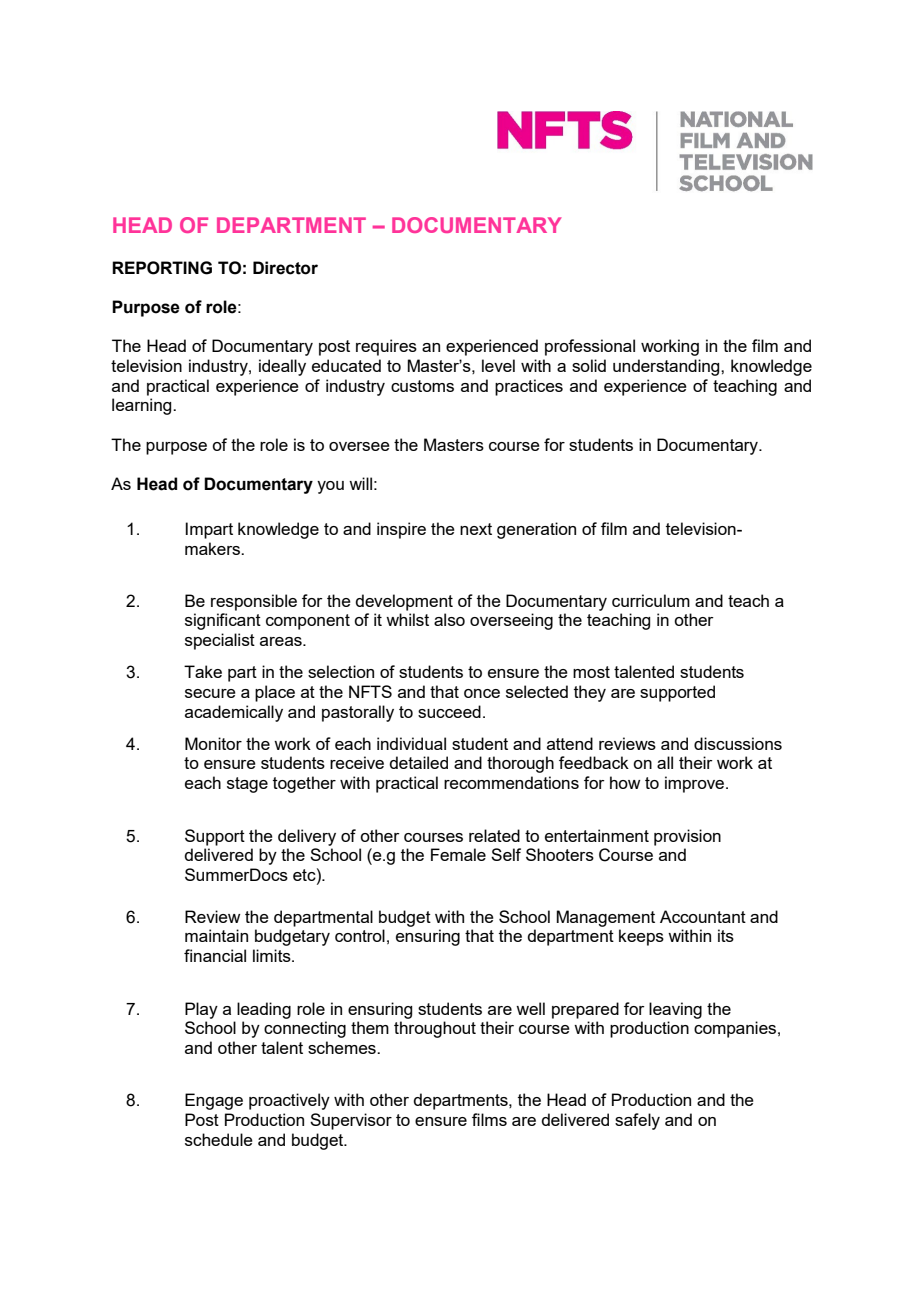 Image resolution: width=924 pixels, height=1308 pixels. I want to click on Engage, so click(214, 1101).
